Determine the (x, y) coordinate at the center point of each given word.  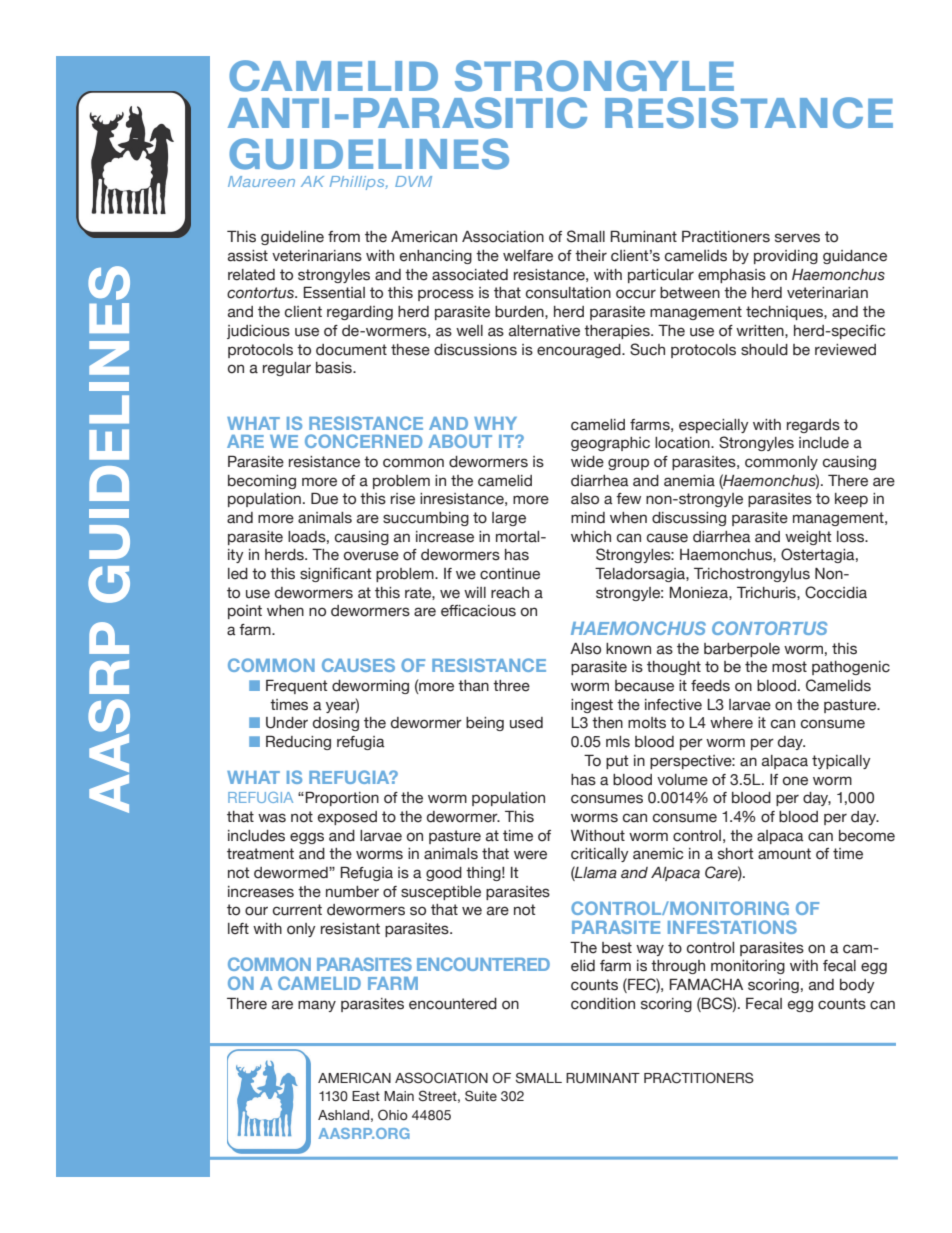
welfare (528, 256)
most (789, 667)
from (344, 237)
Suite (481, 1096)
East (366, 1096)
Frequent (297, 686)
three (511, 686)
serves (797, 238)
